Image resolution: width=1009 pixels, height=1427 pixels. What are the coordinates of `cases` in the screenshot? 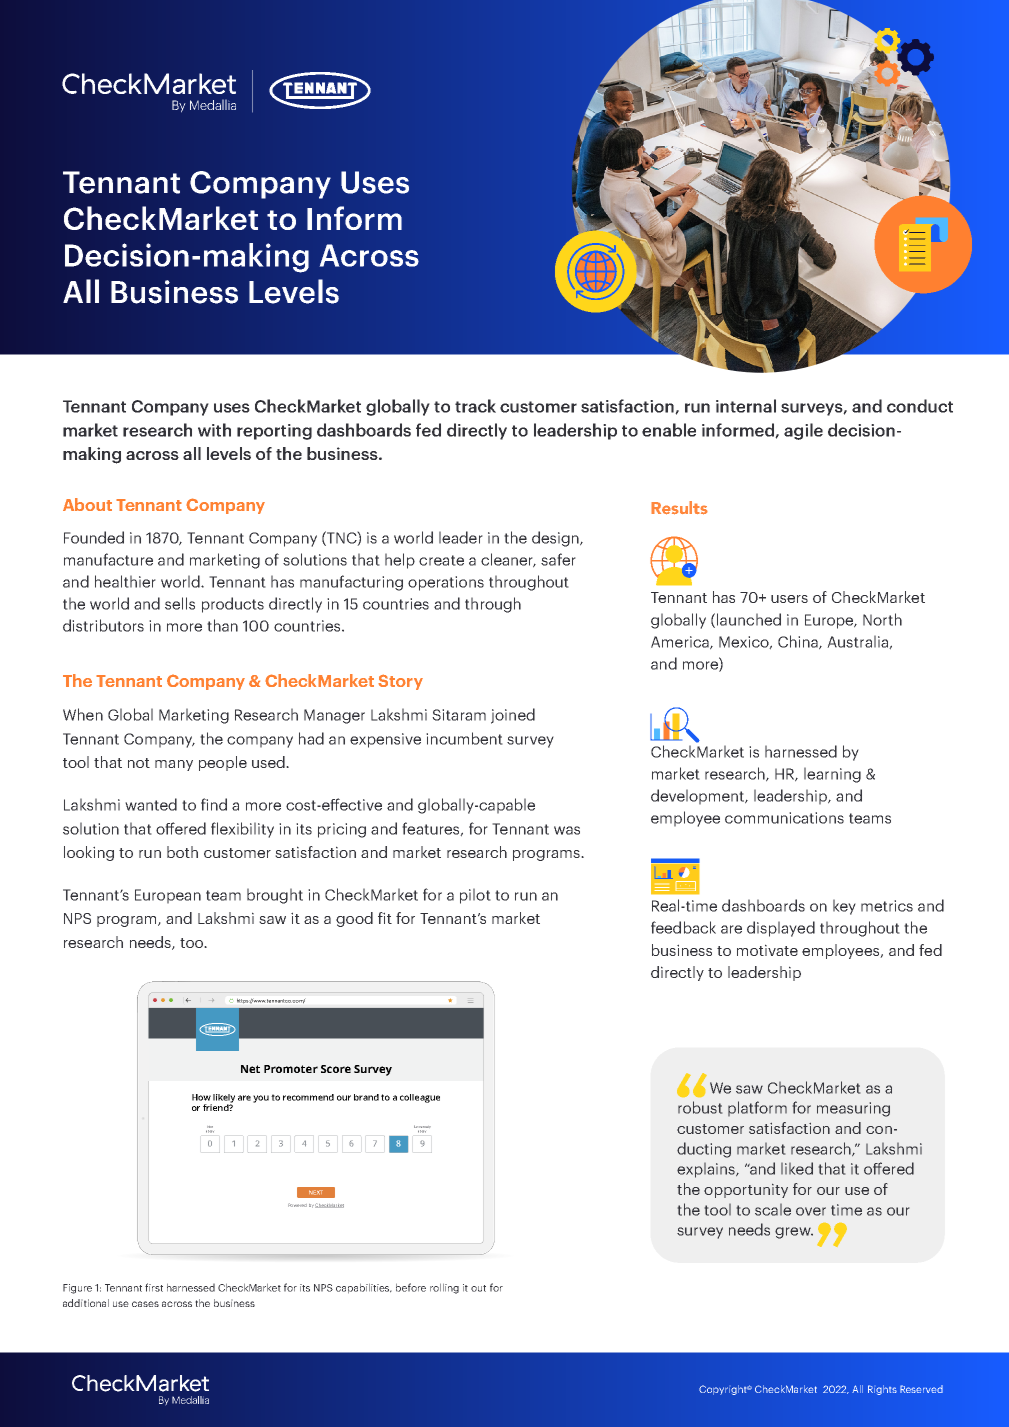 It's located at (145, 1304).
